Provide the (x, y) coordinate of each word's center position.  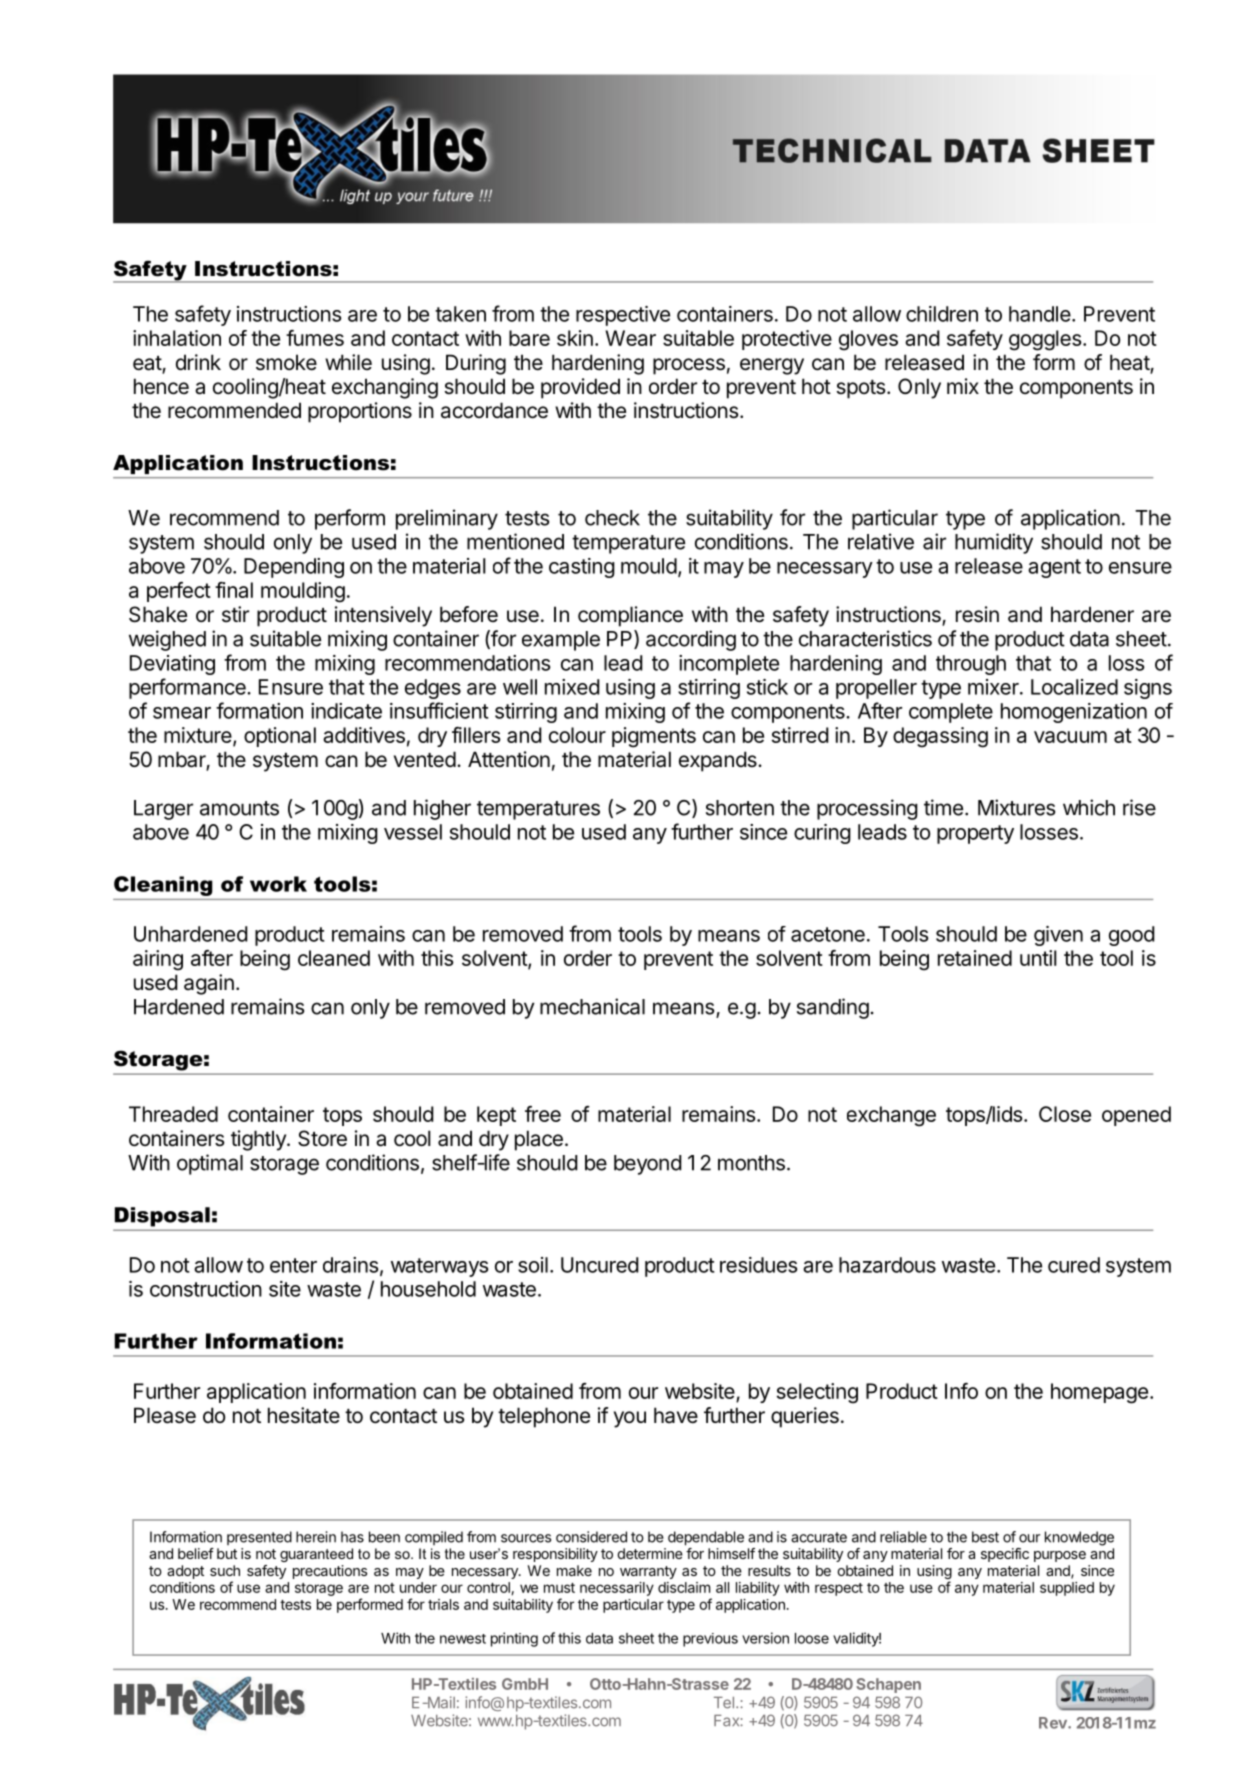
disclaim (684, 1587)
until (1038, 958)
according (691, 640)
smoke (286, 362)
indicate (346, 711)
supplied (1067, 1589)
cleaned (334, 958)
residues (759, 1265)
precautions (330, 1572)
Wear (630, 338)
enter (293, 1265)
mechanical (592, 1006)
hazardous (887, 1265)
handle (1040, 314)
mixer (994, 687)
